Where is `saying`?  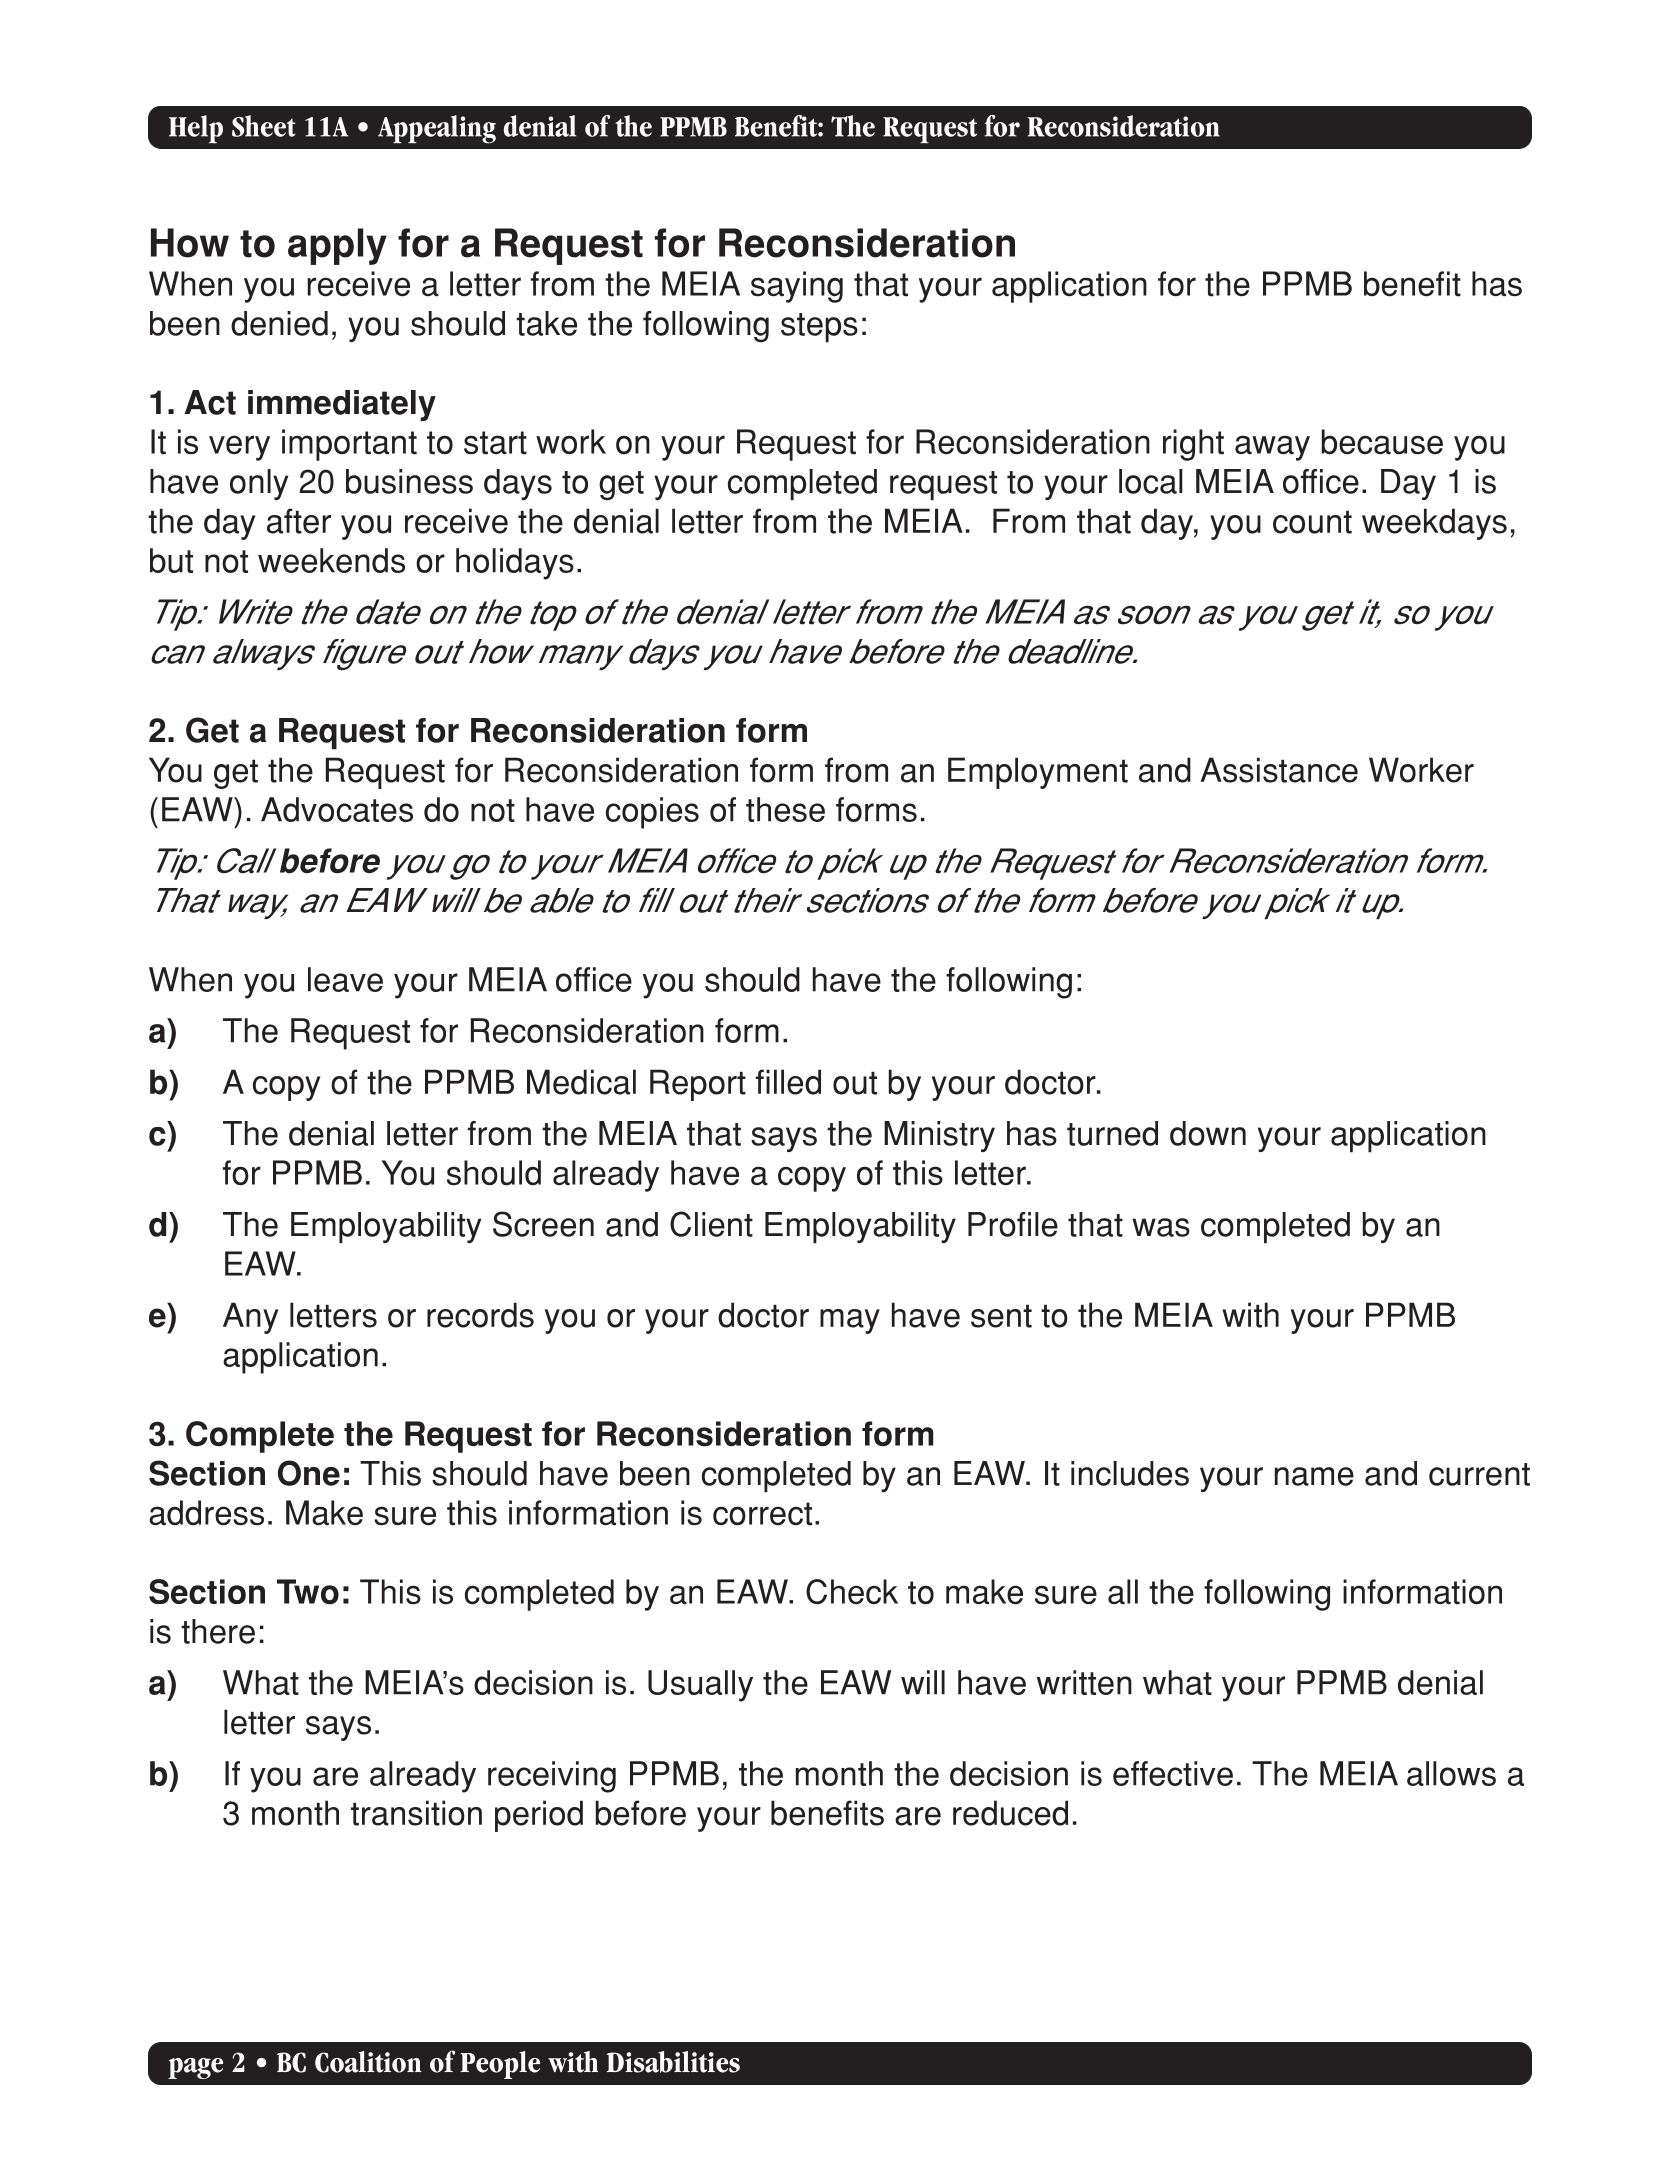 saying is located at coordinates (797, 287).
